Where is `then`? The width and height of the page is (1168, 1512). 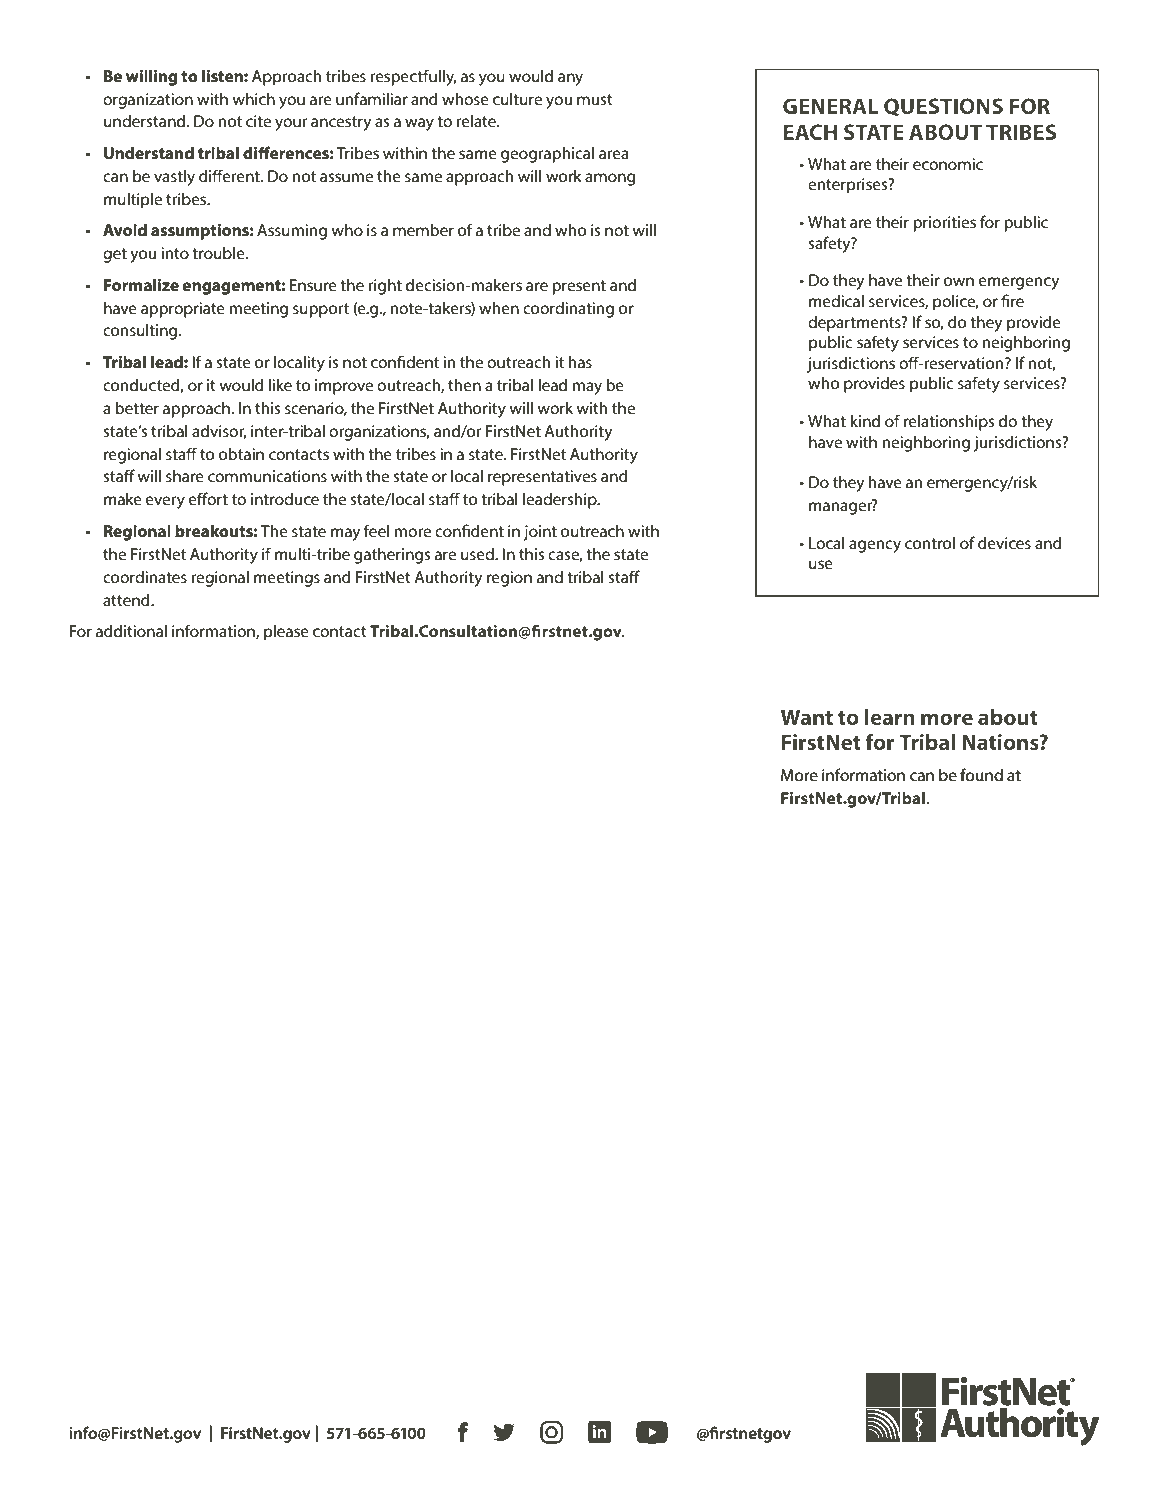 then is located at coordinates (464, 384).
